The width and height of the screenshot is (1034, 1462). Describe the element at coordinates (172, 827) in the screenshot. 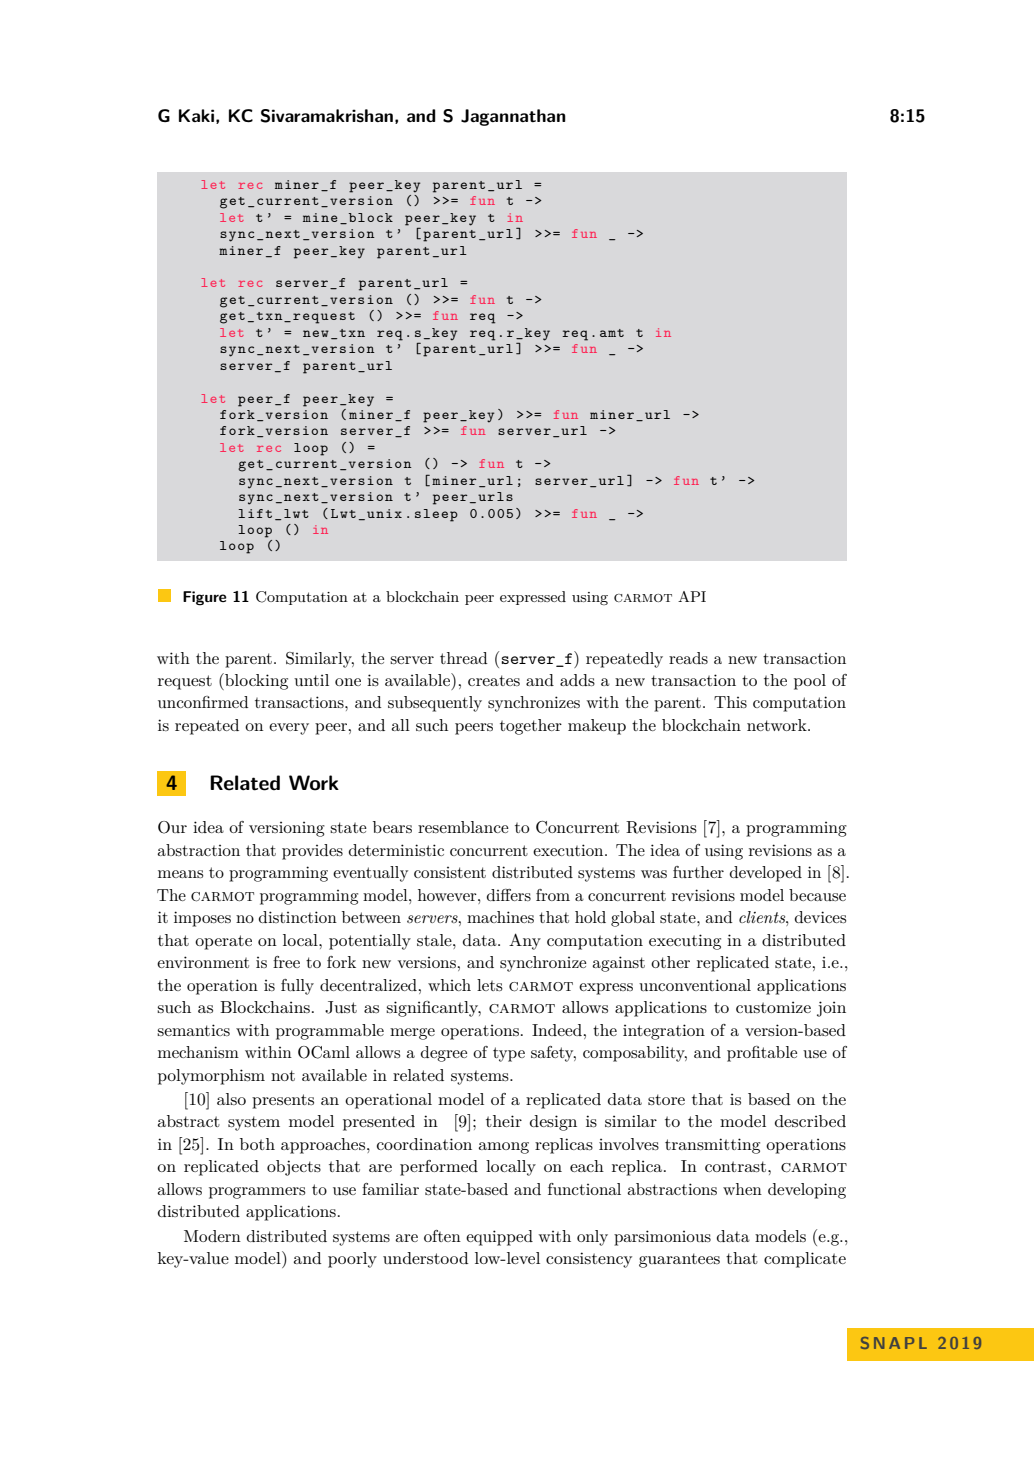

I see `Our` at that location.
